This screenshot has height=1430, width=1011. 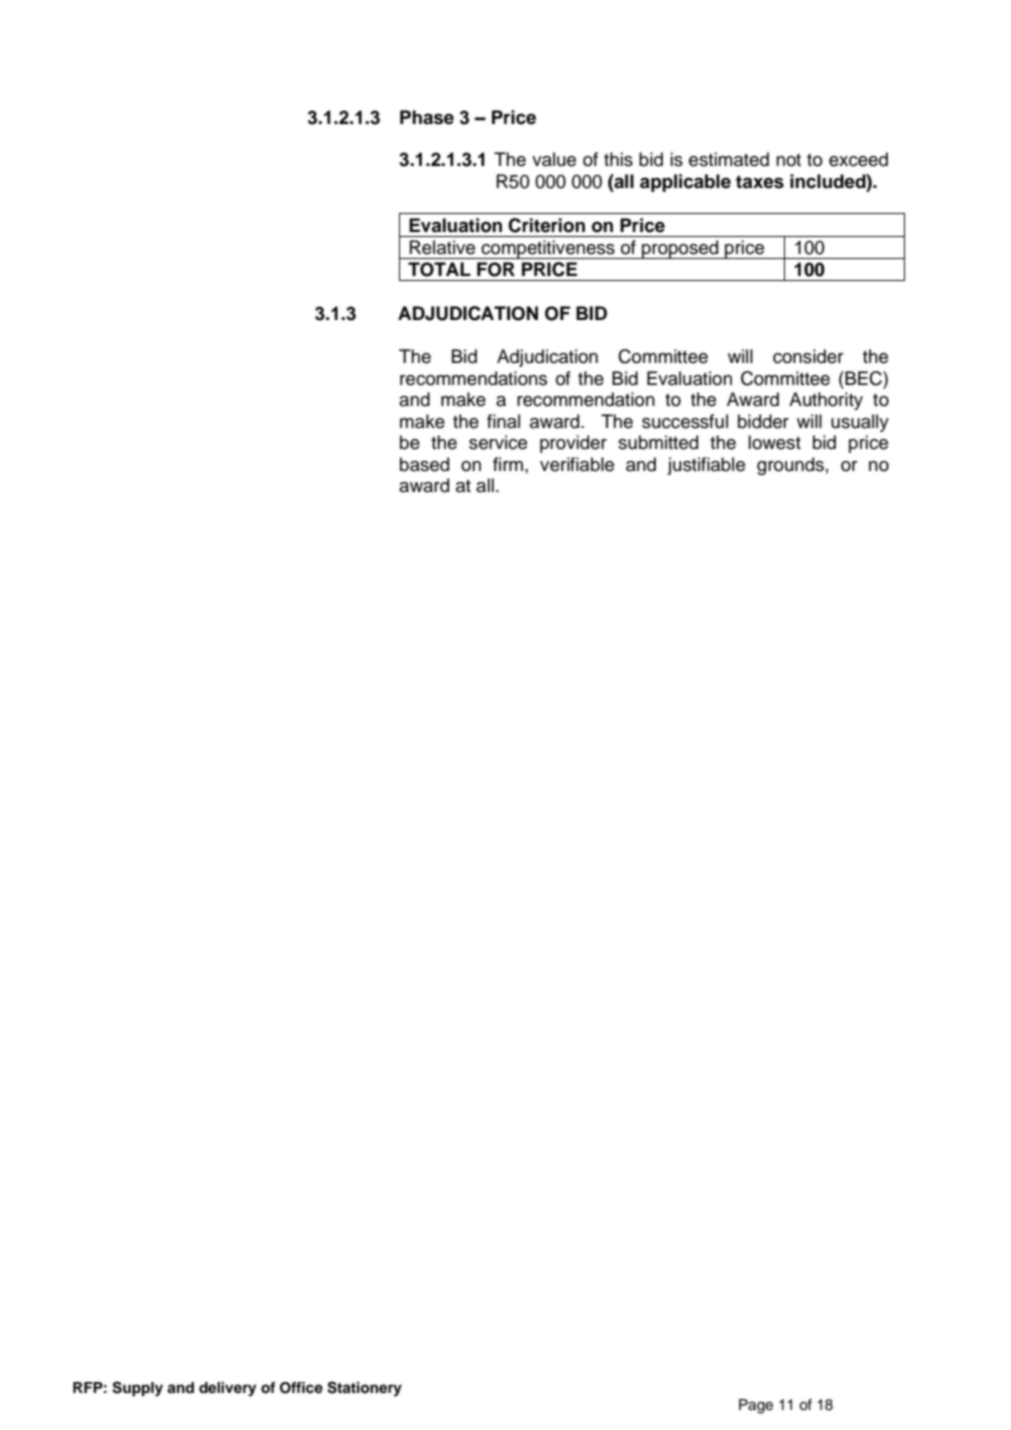 What do you see at coordinates (577, 464) in the screenshot?
I see `verifiable` at bounding box center [577, 464].
